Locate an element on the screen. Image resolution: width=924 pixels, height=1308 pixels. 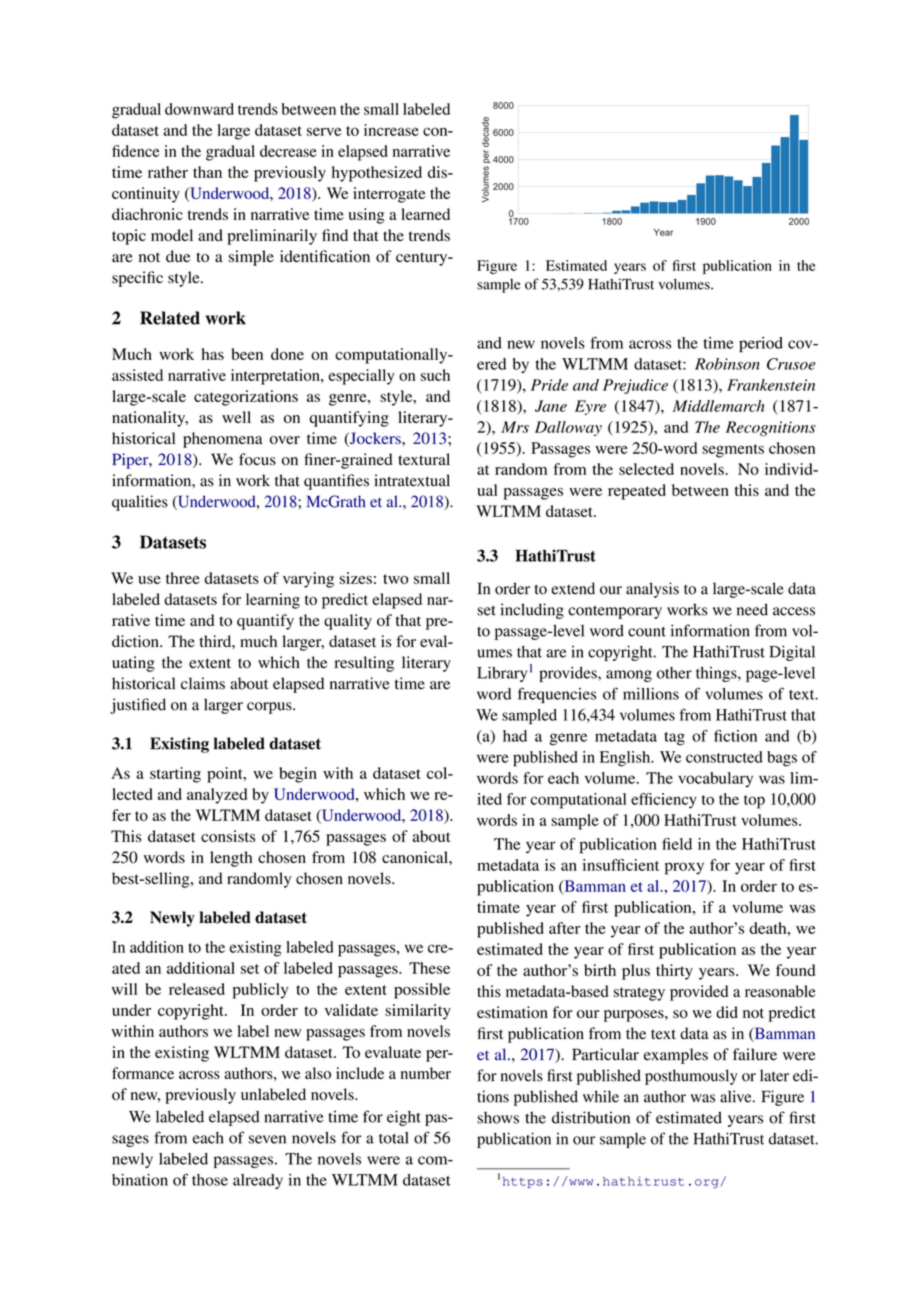
including is located at coordinates (532, 611).
